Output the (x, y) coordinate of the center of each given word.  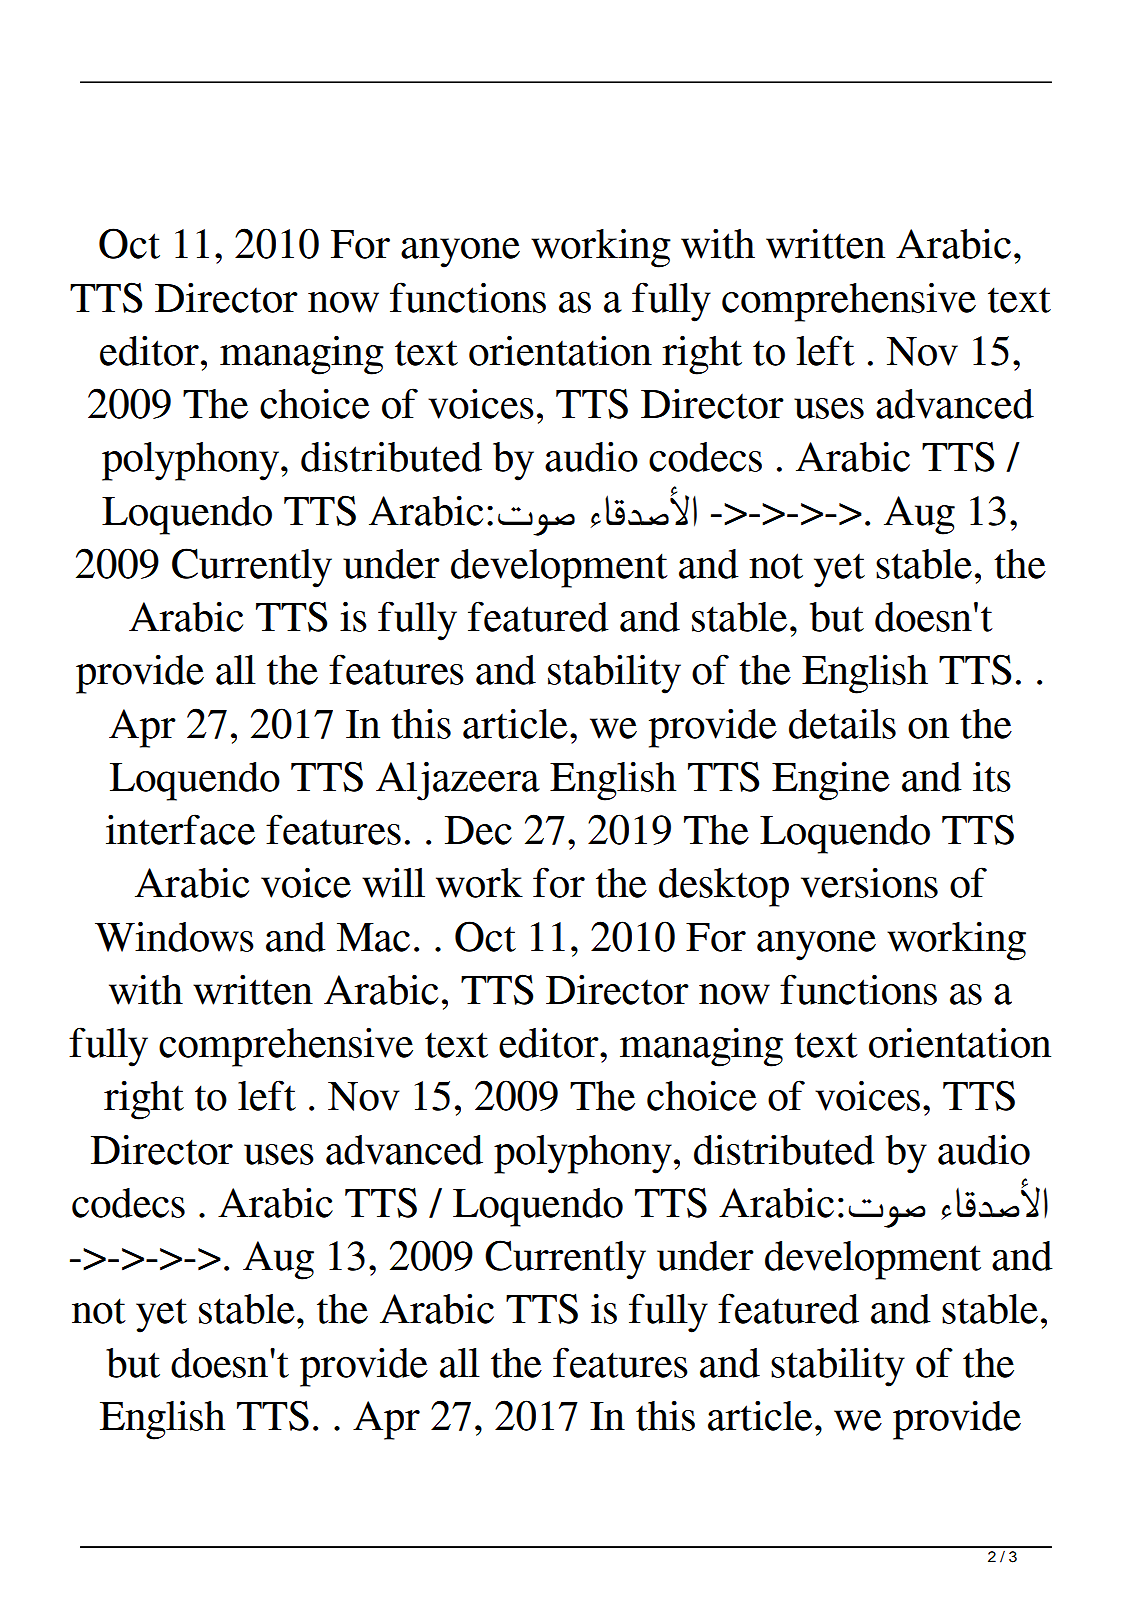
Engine (831, 781)
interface (180, 829)
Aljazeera (458, 781)
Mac (373, 937)
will (393, 882)
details (842, 723)
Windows (174, 936)
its (992, 776)
